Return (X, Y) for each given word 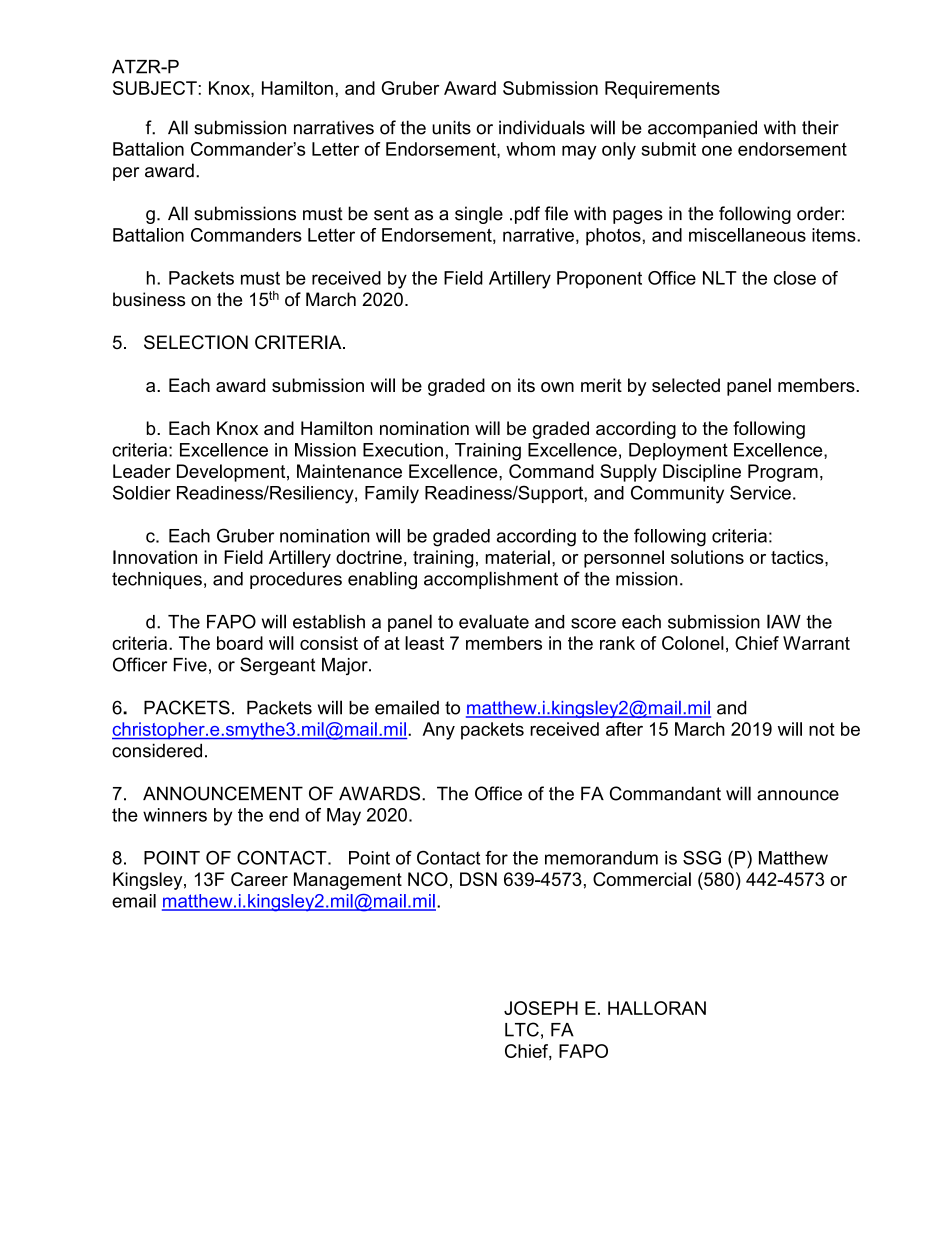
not (822, 729)
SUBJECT (156, 88)
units (451, 127)
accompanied (702, 129)
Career (259, 879)
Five (190, 665)
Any (438, 731)
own (557, 387)
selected (686, 385)
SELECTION (196, 342)
